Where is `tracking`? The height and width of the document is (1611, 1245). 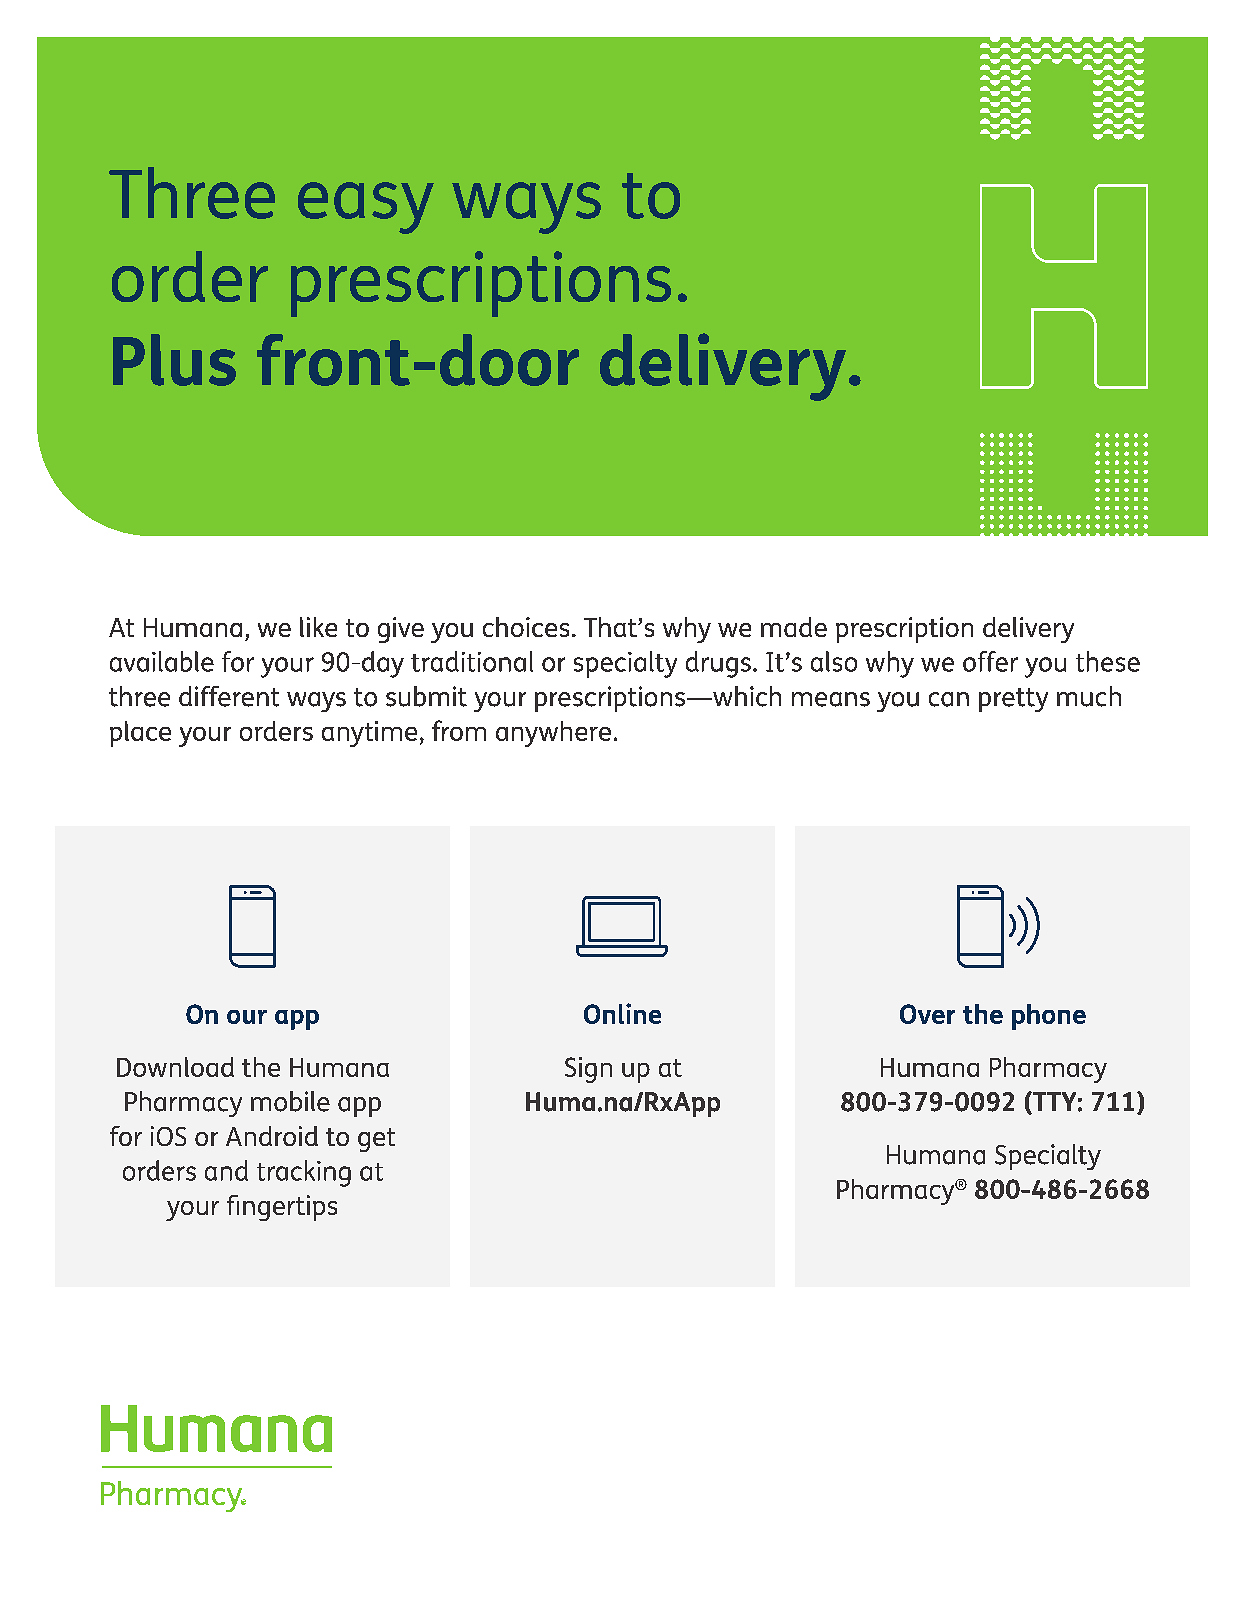
tracking is located at coordinates (304, 1173).
